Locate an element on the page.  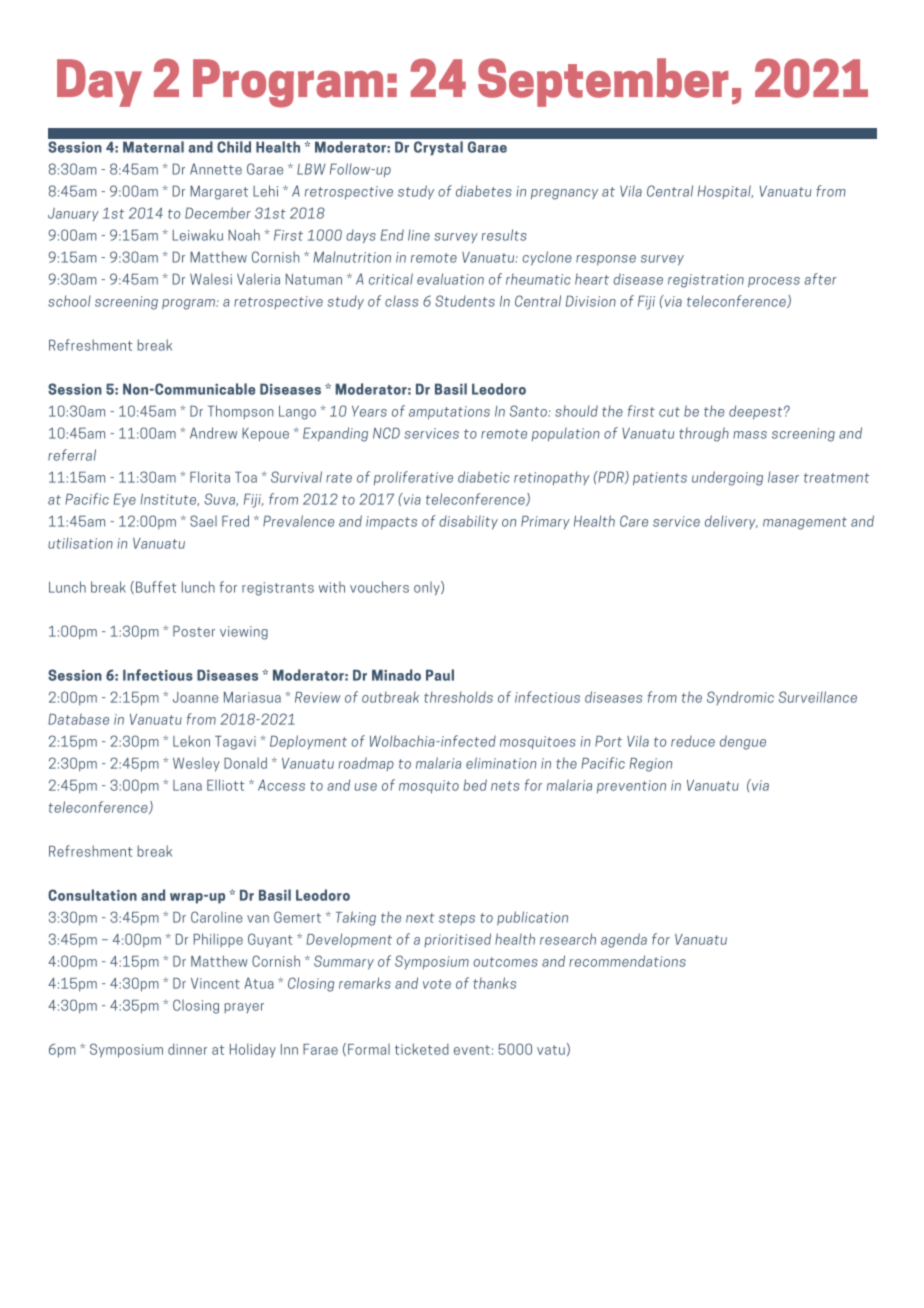
Buffet is located at coordinates (156, 587).
